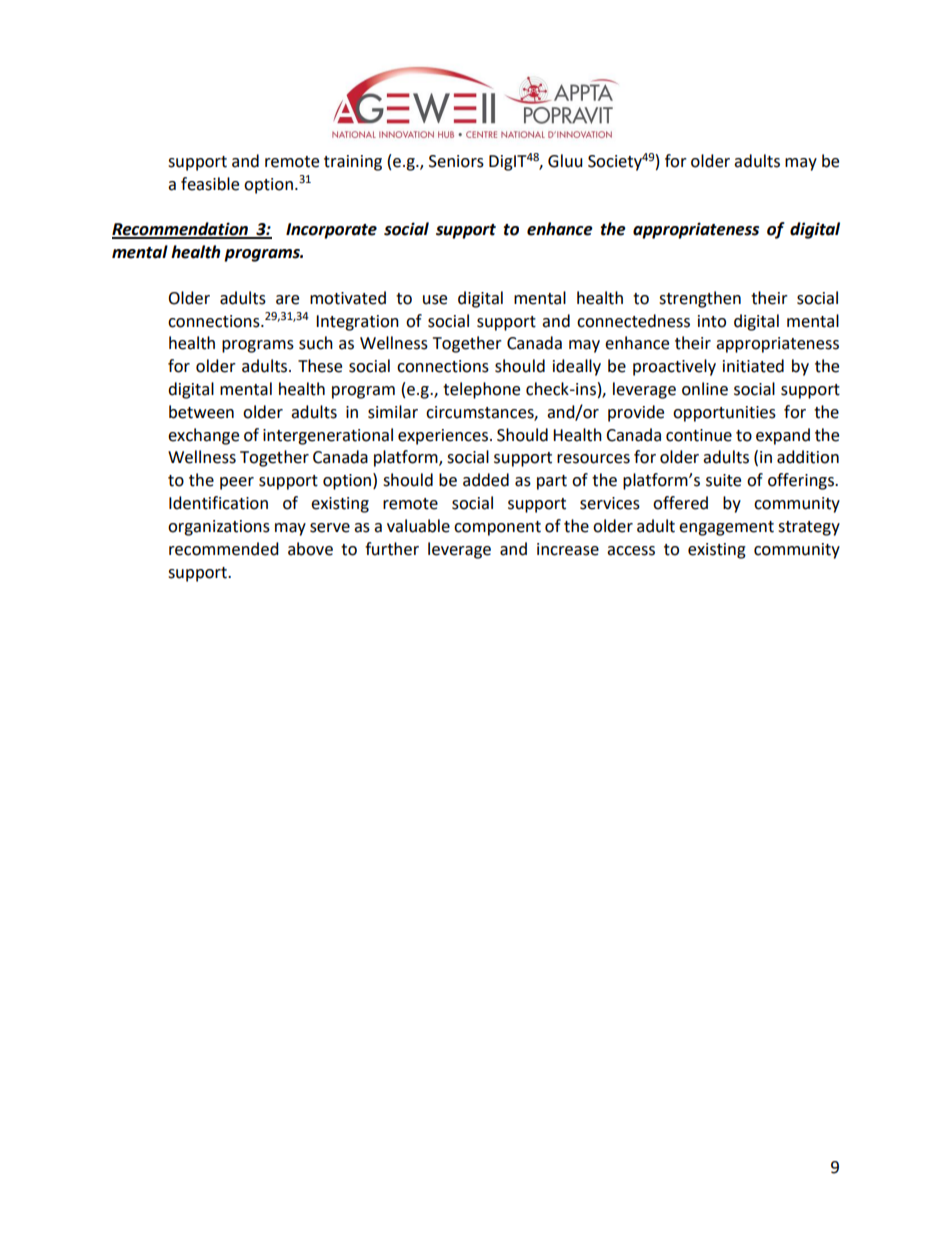  What do you see at coordinates (724, 414) in the screenshot?
I see `opportunities` at bounding box center [724, 414].
